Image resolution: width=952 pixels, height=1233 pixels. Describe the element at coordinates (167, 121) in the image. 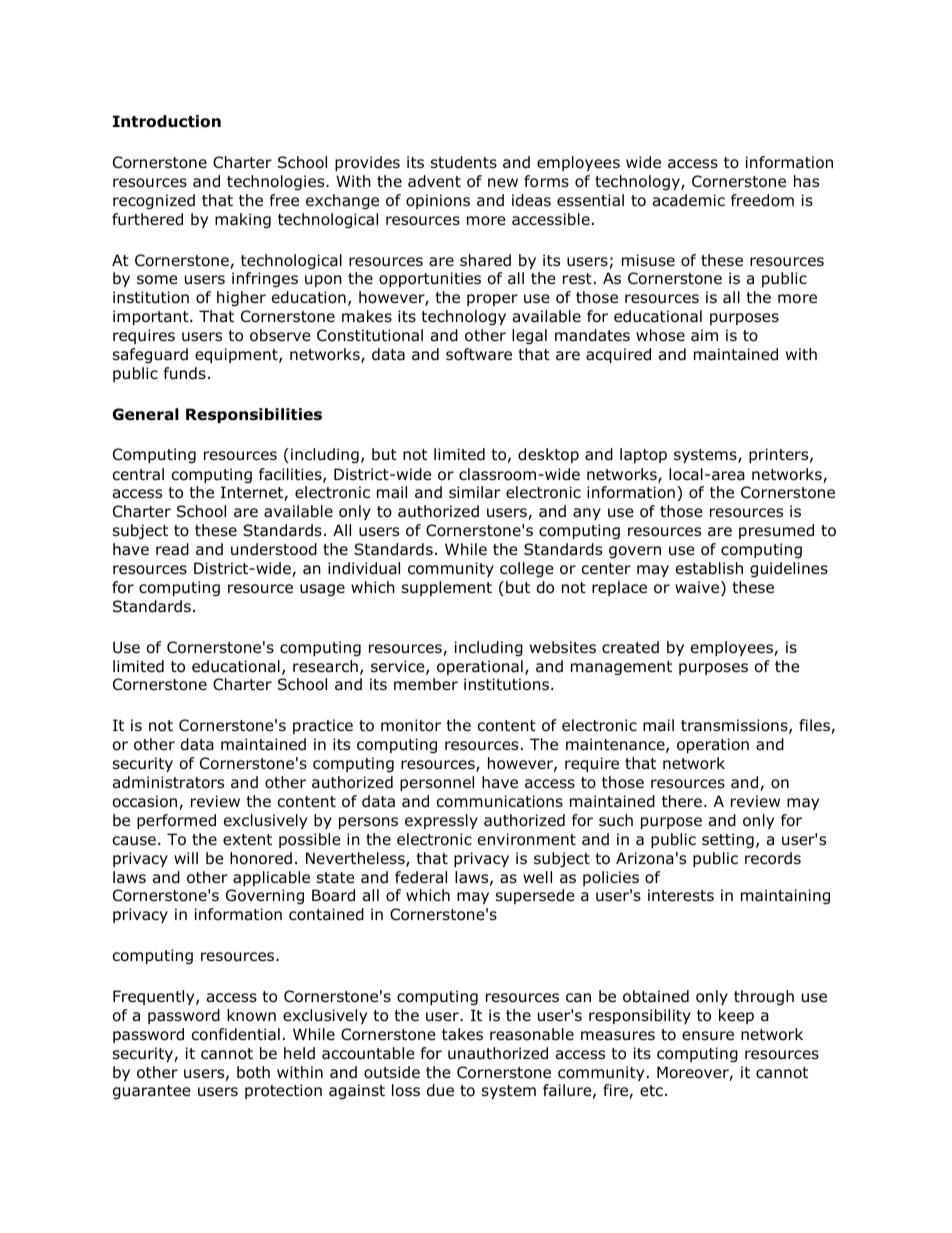

I see `Introduction` at that location.
